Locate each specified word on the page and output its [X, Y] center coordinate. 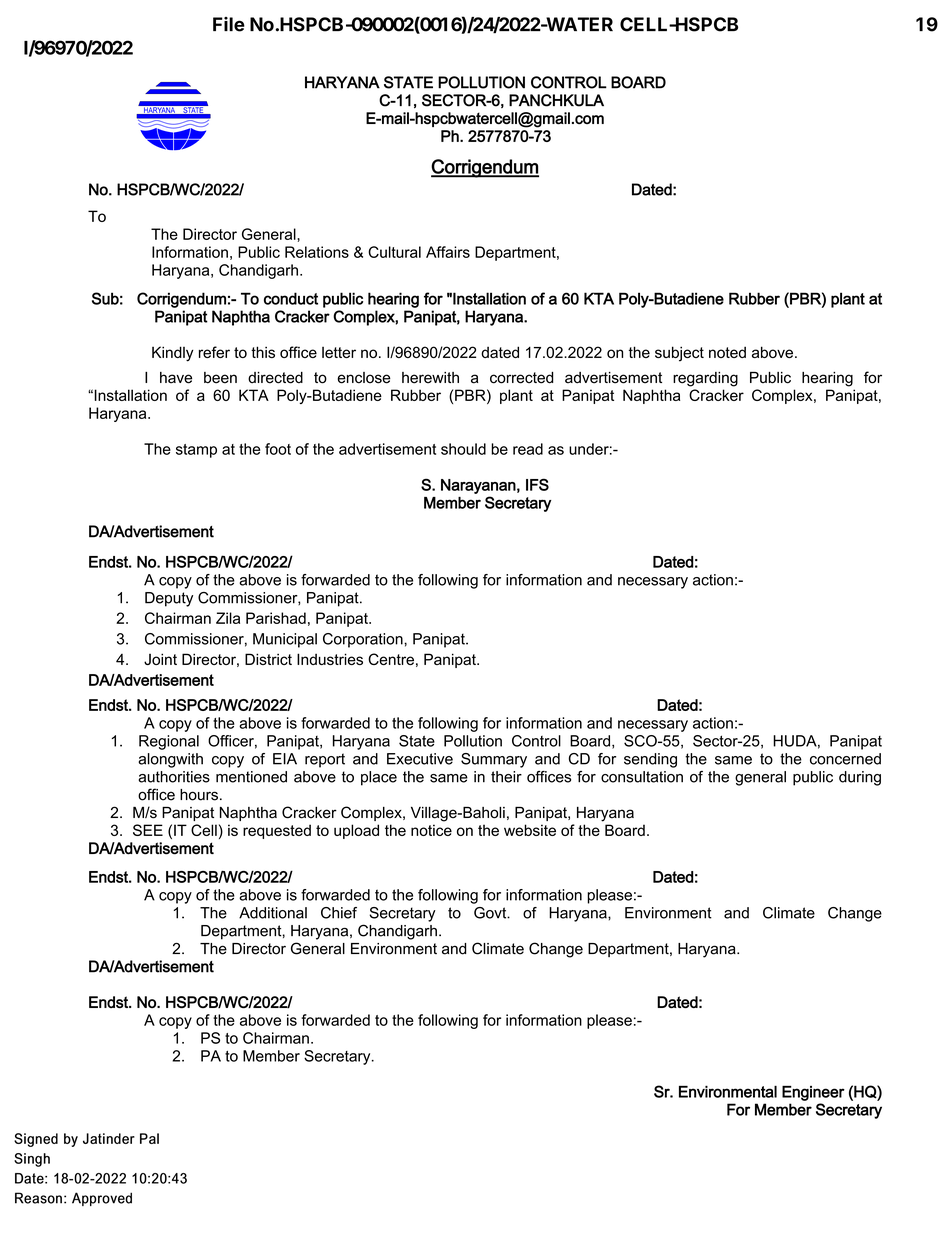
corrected [521, 378]
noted [727, 352]
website [530, 830]
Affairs [448, 252]
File [229, 24]
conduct [291, 298]
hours [199, 795]
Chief [339, 913]
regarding [705, 379]
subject [679, 354]
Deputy [169, 599]
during [860, 778]
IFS [537, 484]
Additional [273, 913]
